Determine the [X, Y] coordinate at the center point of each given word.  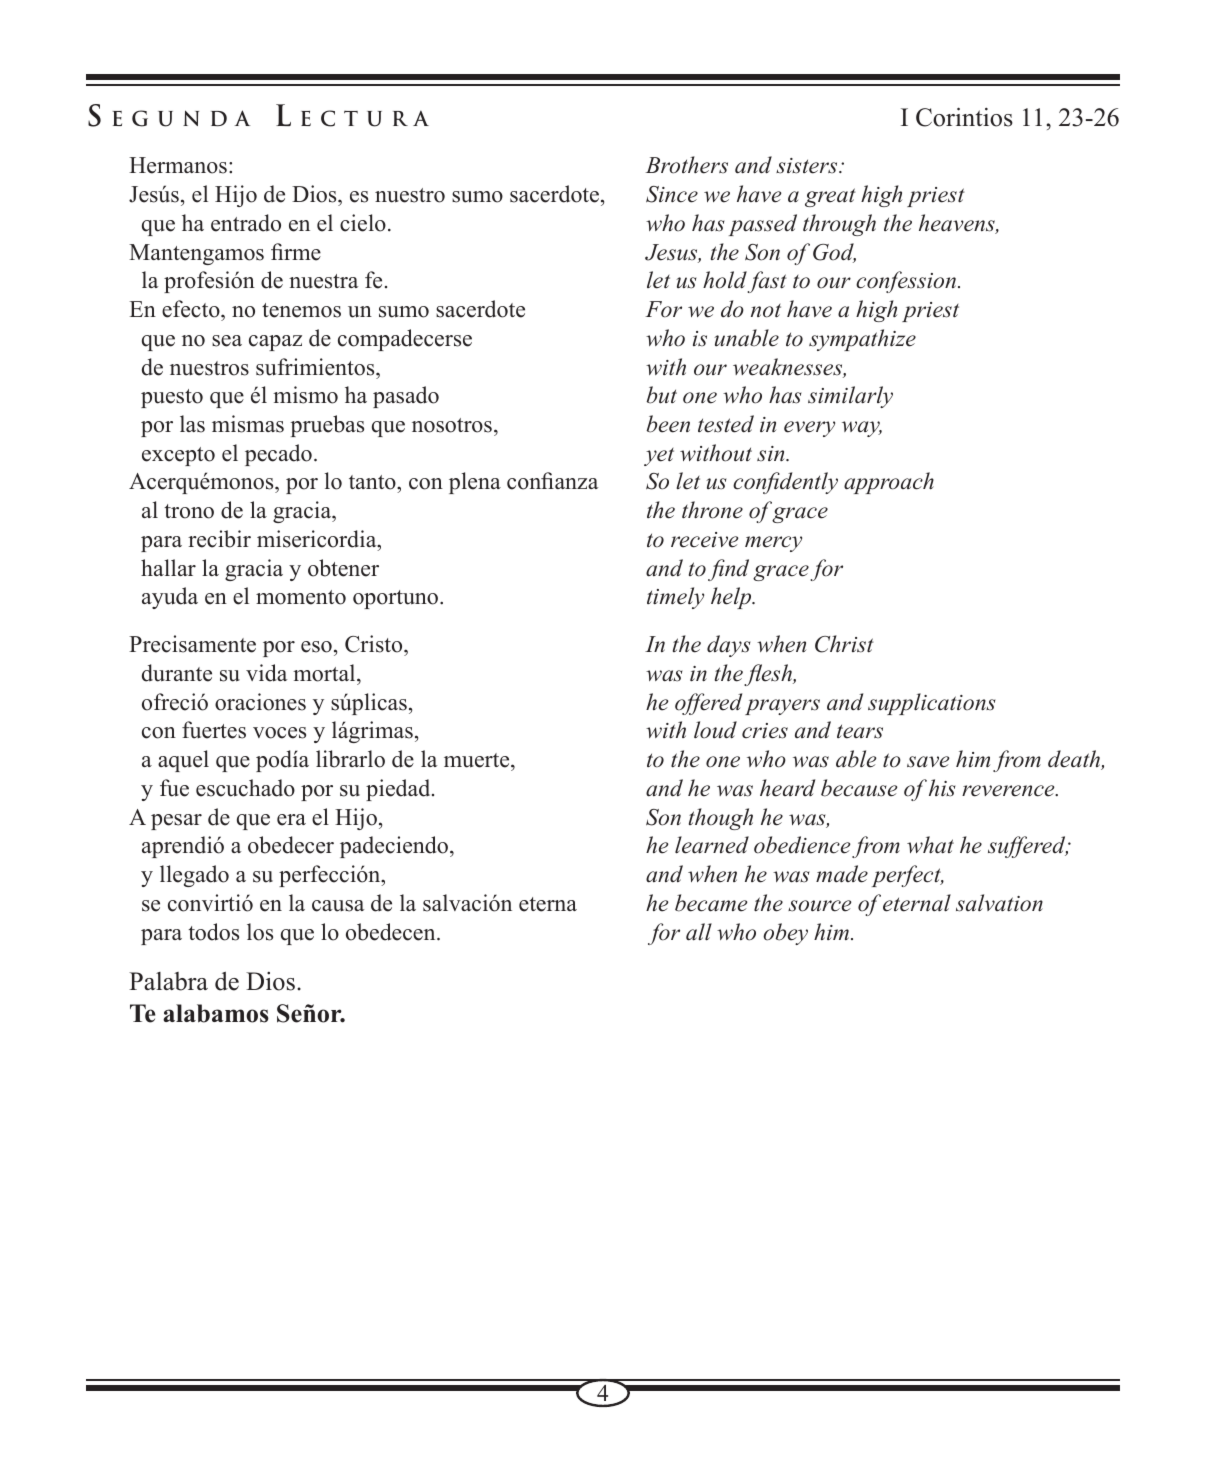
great [830, 197]
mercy [773, 544]
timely [675, 598]
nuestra [323, 281]
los [260, 932]
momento [301, 597]
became [711, 903]
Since [672, 194]
